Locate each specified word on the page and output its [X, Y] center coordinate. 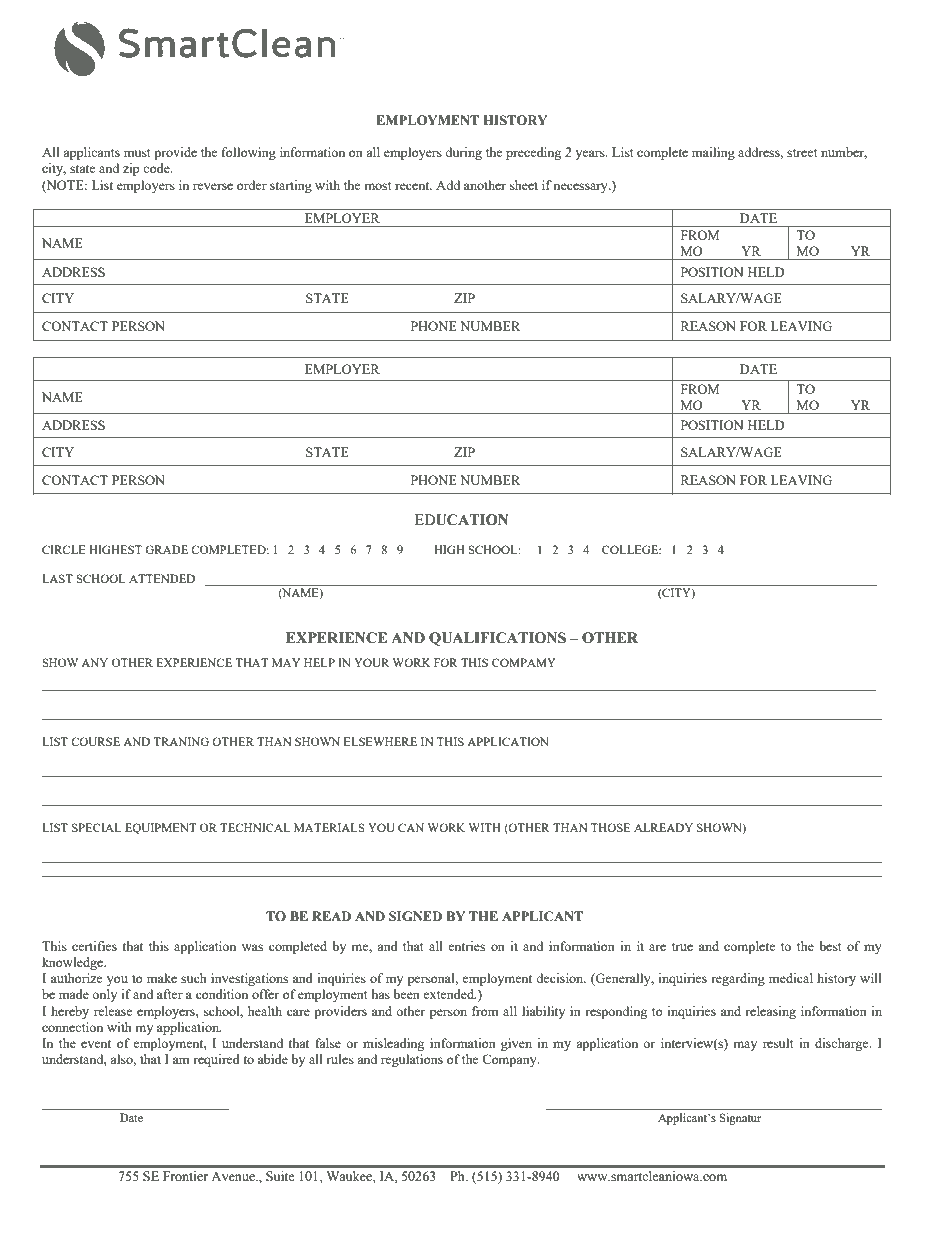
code [157, 168]
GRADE [166, 549]
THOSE [610, 827]
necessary [581, 188]
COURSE [95, 741]
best [830, 946]
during [463, 153]
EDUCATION [462, 520]
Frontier [185, 1176]
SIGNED [415, 916]
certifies [94, 946]
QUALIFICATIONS [497, 639]
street [802, 153]
